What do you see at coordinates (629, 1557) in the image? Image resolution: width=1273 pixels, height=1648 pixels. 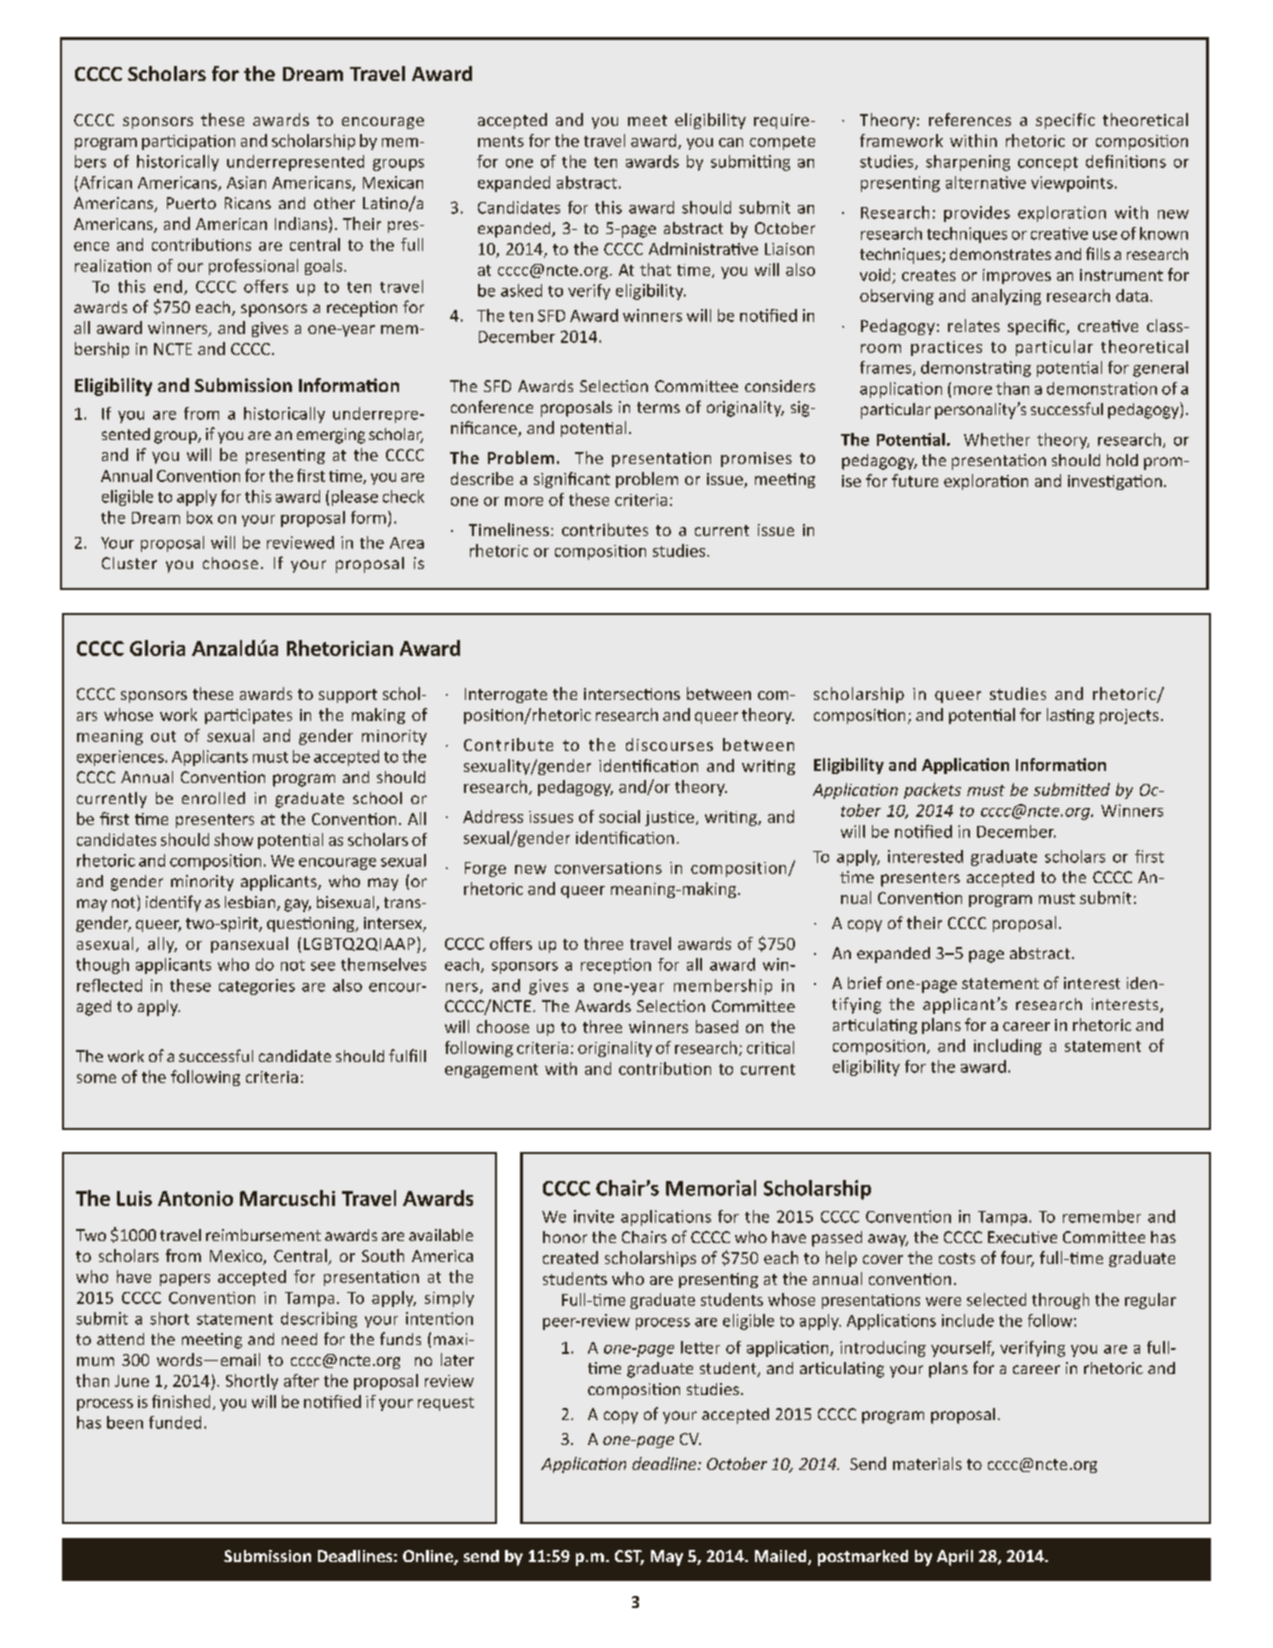 I see `CST` at bounding box center [629, 1557].
